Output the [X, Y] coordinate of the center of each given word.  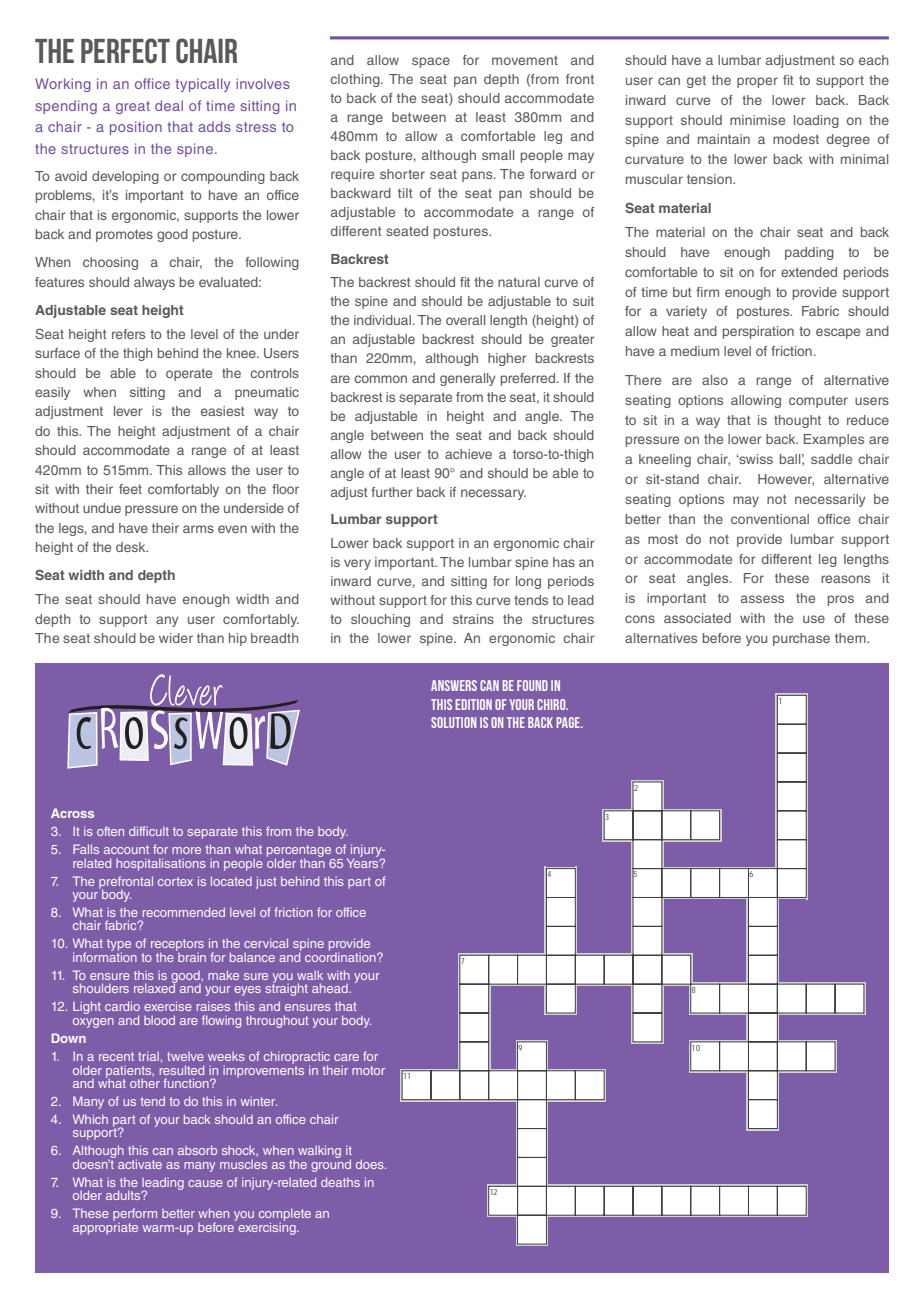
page [569, 722]
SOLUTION [453, 722]
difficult [149, 831]
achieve [468, 454]
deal [169, 105]
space [431, 62]
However [786, 480]
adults [124, 1195]
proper [757, 82]
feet [130, 489]
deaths [340, 1182]
